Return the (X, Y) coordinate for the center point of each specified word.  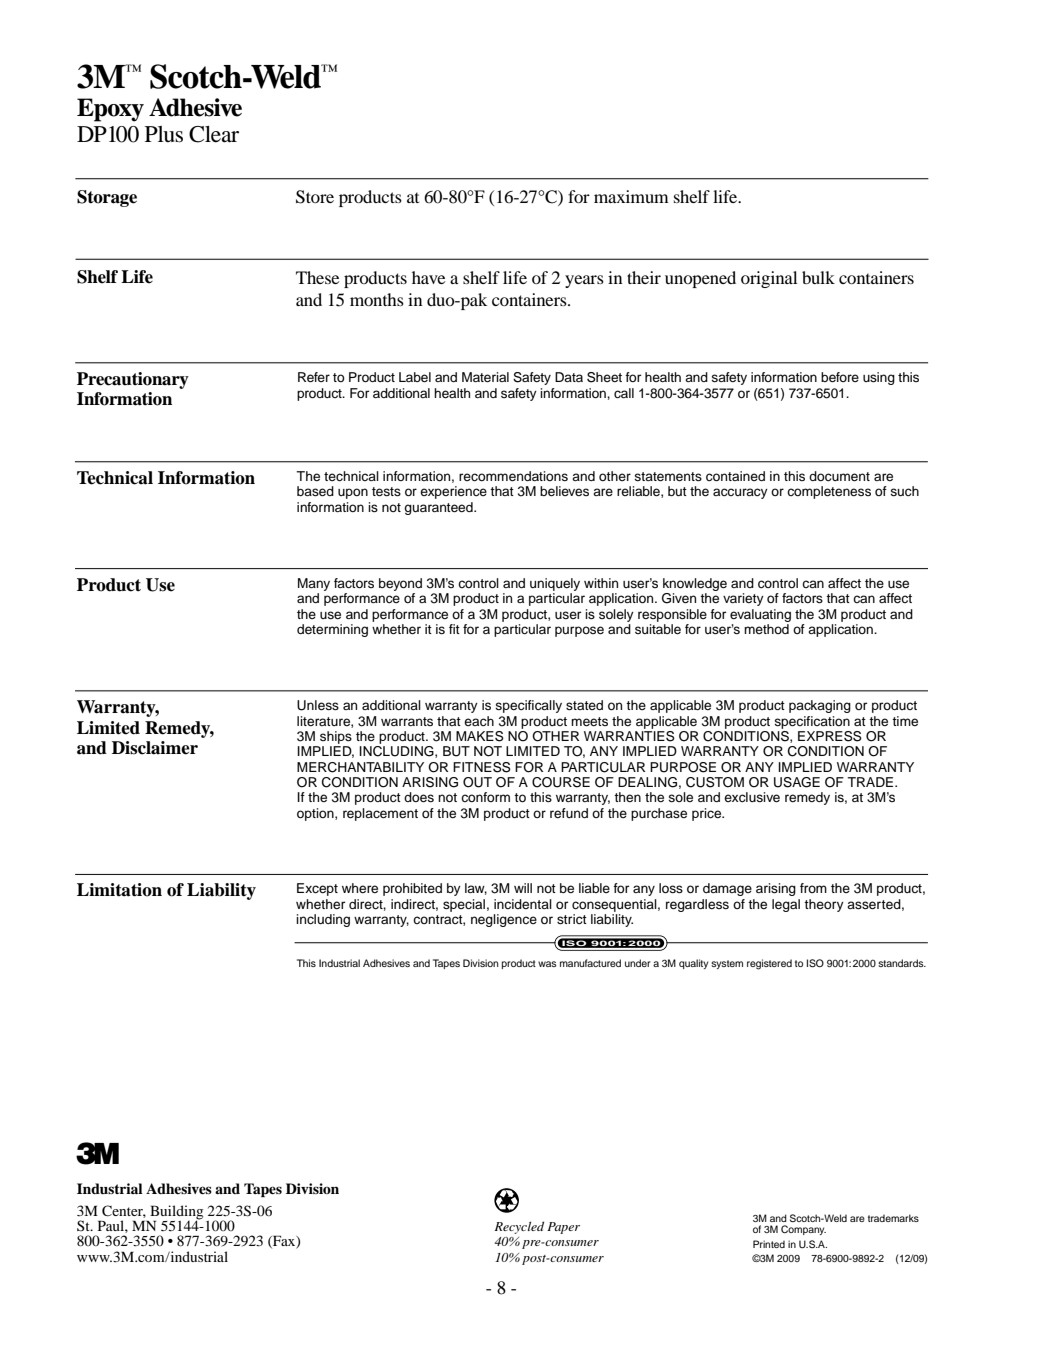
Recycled (519, 1227)
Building (176, 1213)
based (315, 491)
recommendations (513, 476)
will (523, 888)
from (813, 888)
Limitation (119, 890)
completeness (829, 492)
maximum (631, 196)
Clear (214, 134)
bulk (818, 277)
